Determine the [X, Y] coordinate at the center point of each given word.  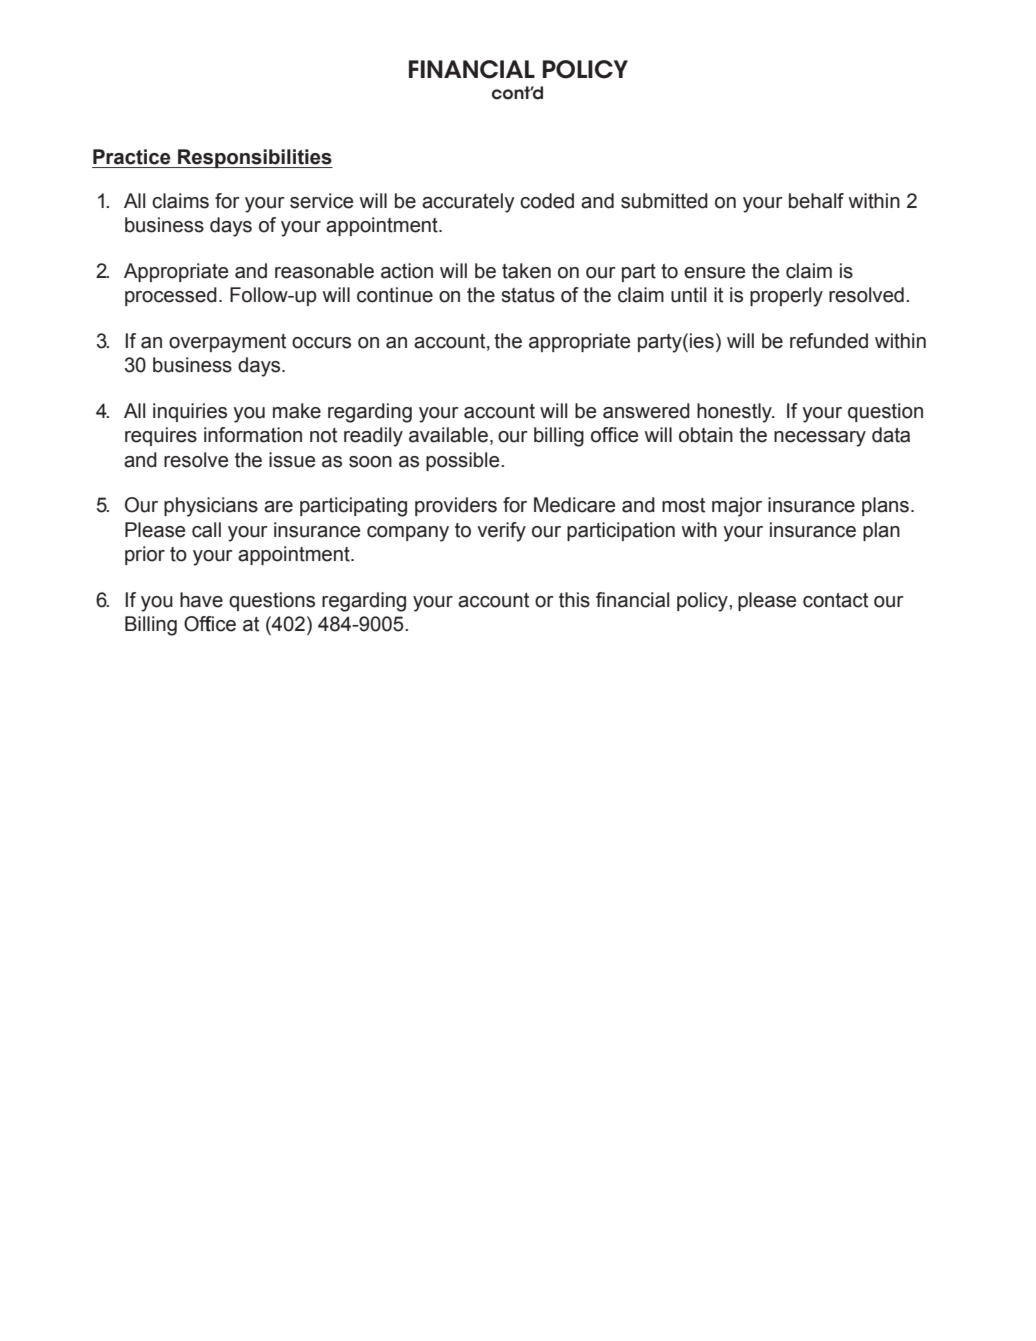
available [448, 435]
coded [547, 201]
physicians [211, 507]
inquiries [190, 412]
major [737, 507]
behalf [816, 201]
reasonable [324, 271]
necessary [820, 439]
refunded [829, 341]
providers [456, 506]
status [528, 295]
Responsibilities [254, 158]
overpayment [227, 343]
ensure [714, 273]
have [201, 600]
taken [526, 271]
